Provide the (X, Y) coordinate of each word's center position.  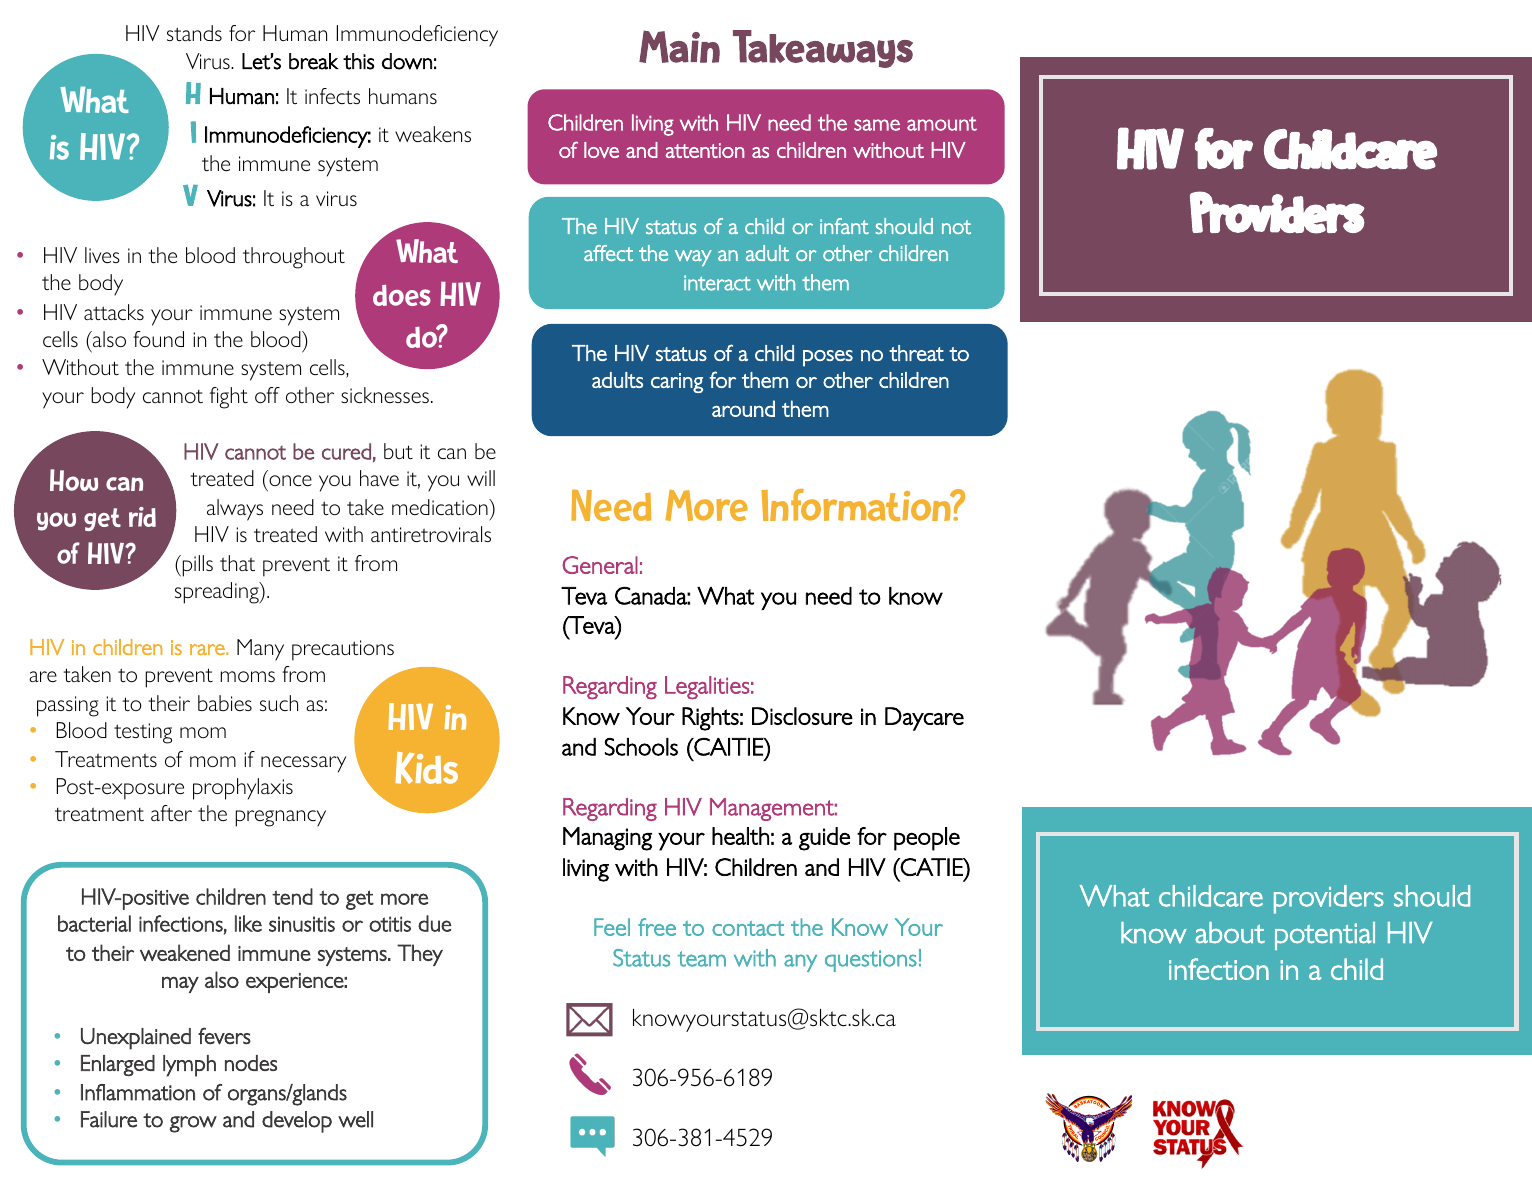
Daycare (924, 719)
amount (942, 123)
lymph (189, 1066)
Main (679, 46)
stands (194, 33)
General (600, 565)
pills (196, 566)
